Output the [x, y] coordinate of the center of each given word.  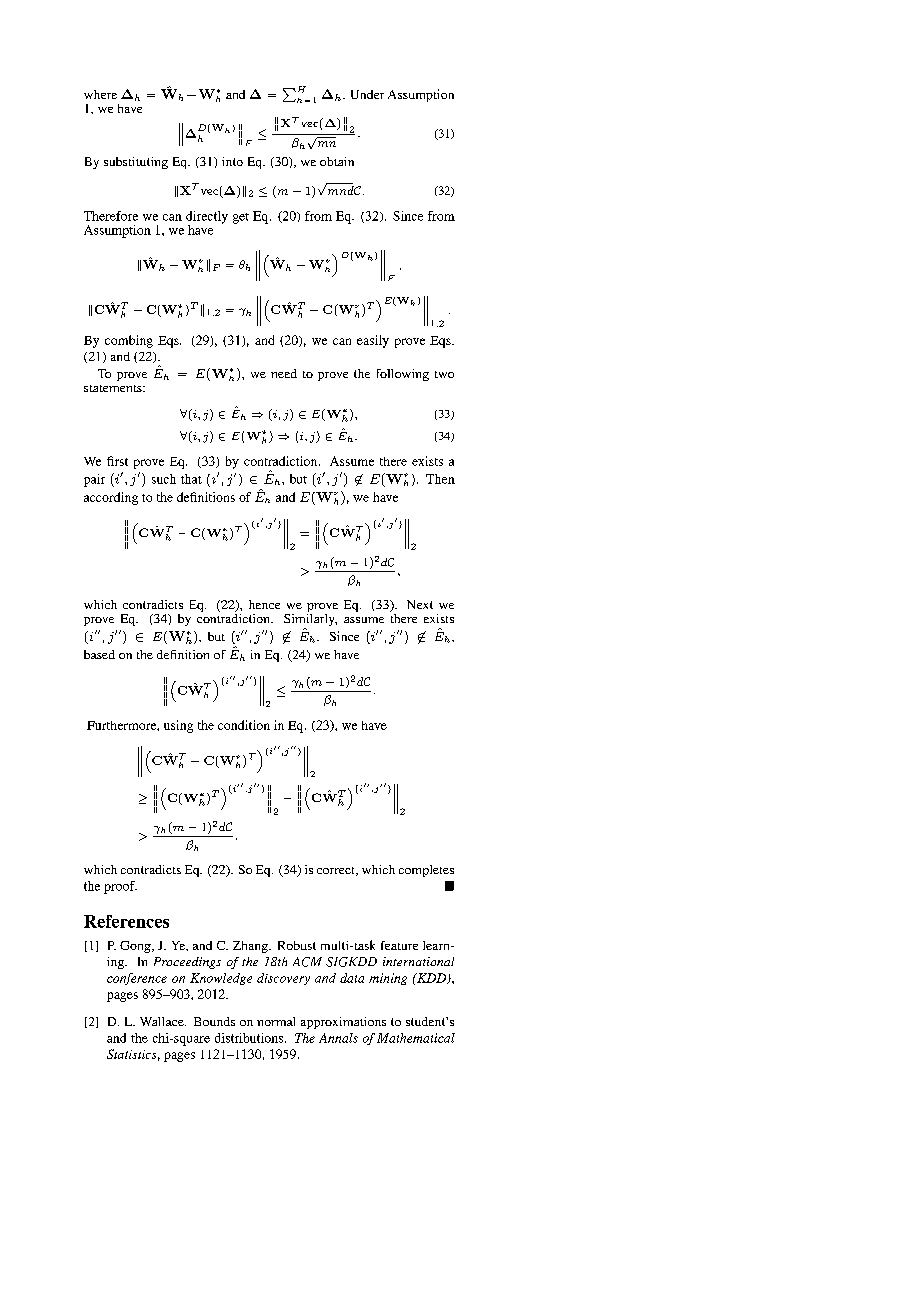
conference [137, 979]
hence [264, 604]
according [111, 498]
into [232, 161]
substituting [136, 163]
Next [420, 604]
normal [276, 1021]
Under [367, 94]
